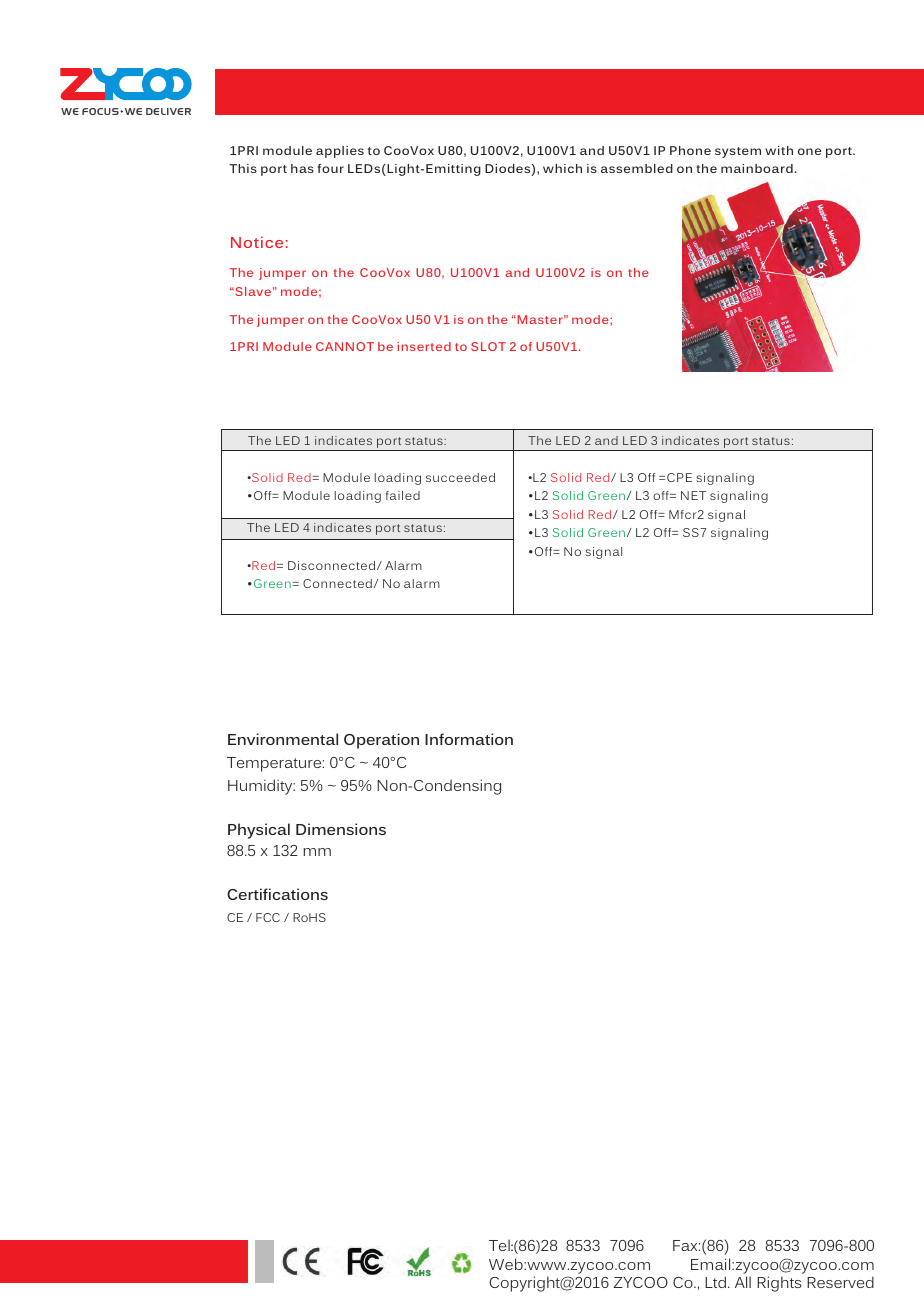 This document has height=1308, width=924. Describe the element at coordinates (562, 168) in the document. I see `which` at that location.
